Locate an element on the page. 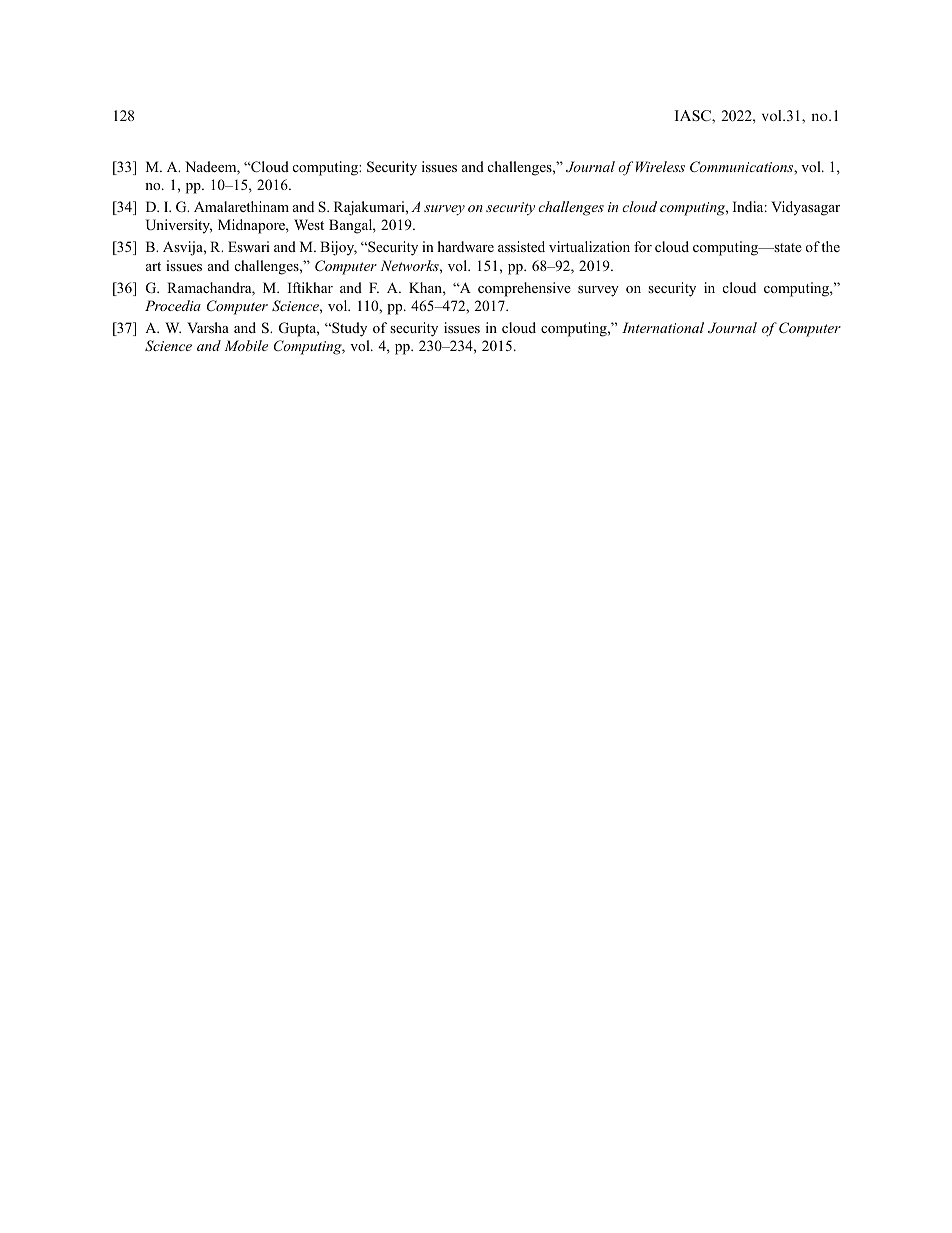 Image resolution: width=952 pixels, height=1233 pixels. Mobile is located at coordinates (246, 345).
